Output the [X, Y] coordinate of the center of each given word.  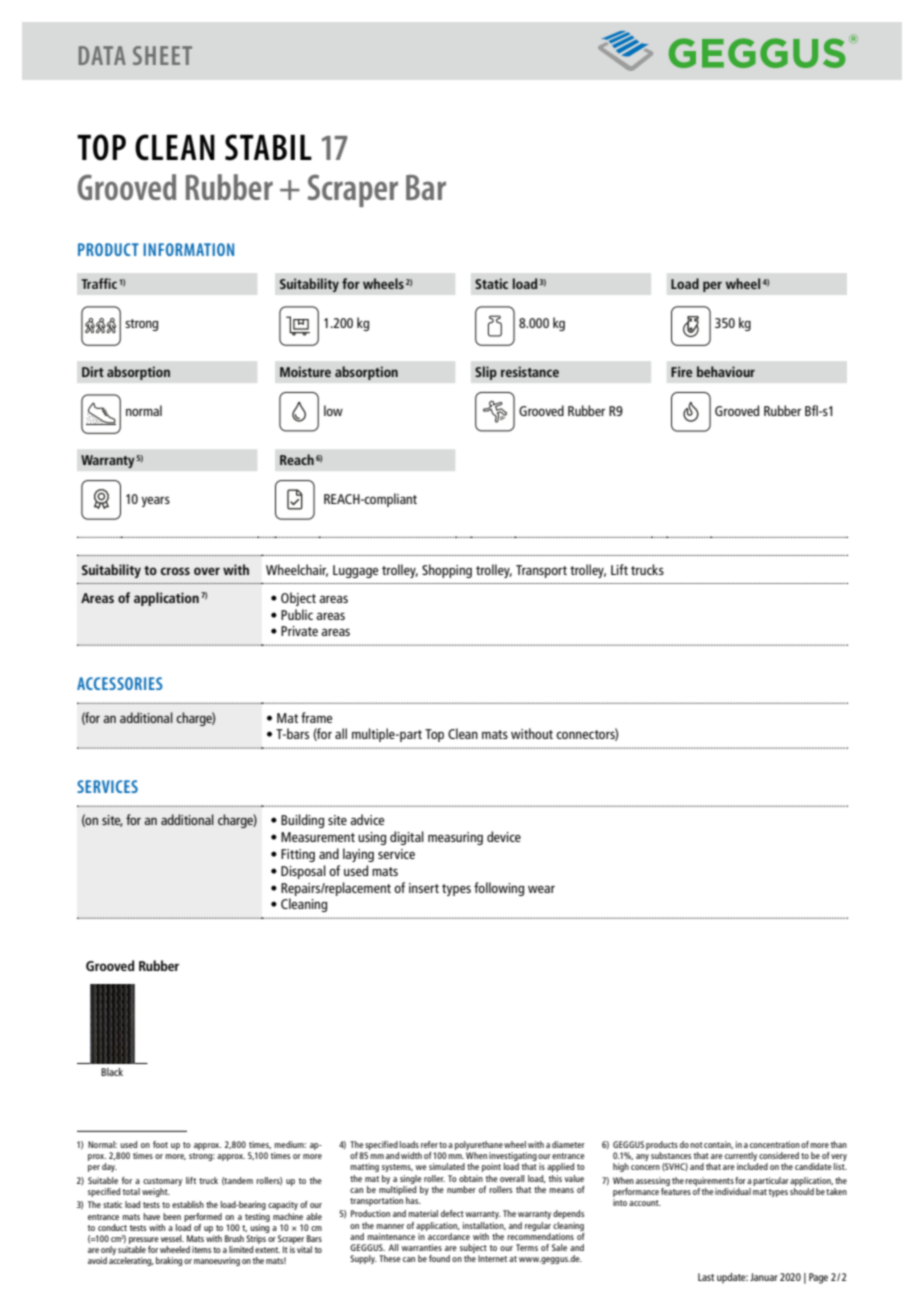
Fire [681, 371]
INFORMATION [188, 249]
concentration [775, 1144]
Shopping [447, 571]
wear [541, 889]
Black [112, 1072]
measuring [455, 838]
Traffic [99, 283]
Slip [486, 373]
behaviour [726, 371]
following [499, 889]
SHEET [162, 55]
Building [302, 821]
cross [175, 571]
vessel [172, 1238]
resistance [530, 371]
